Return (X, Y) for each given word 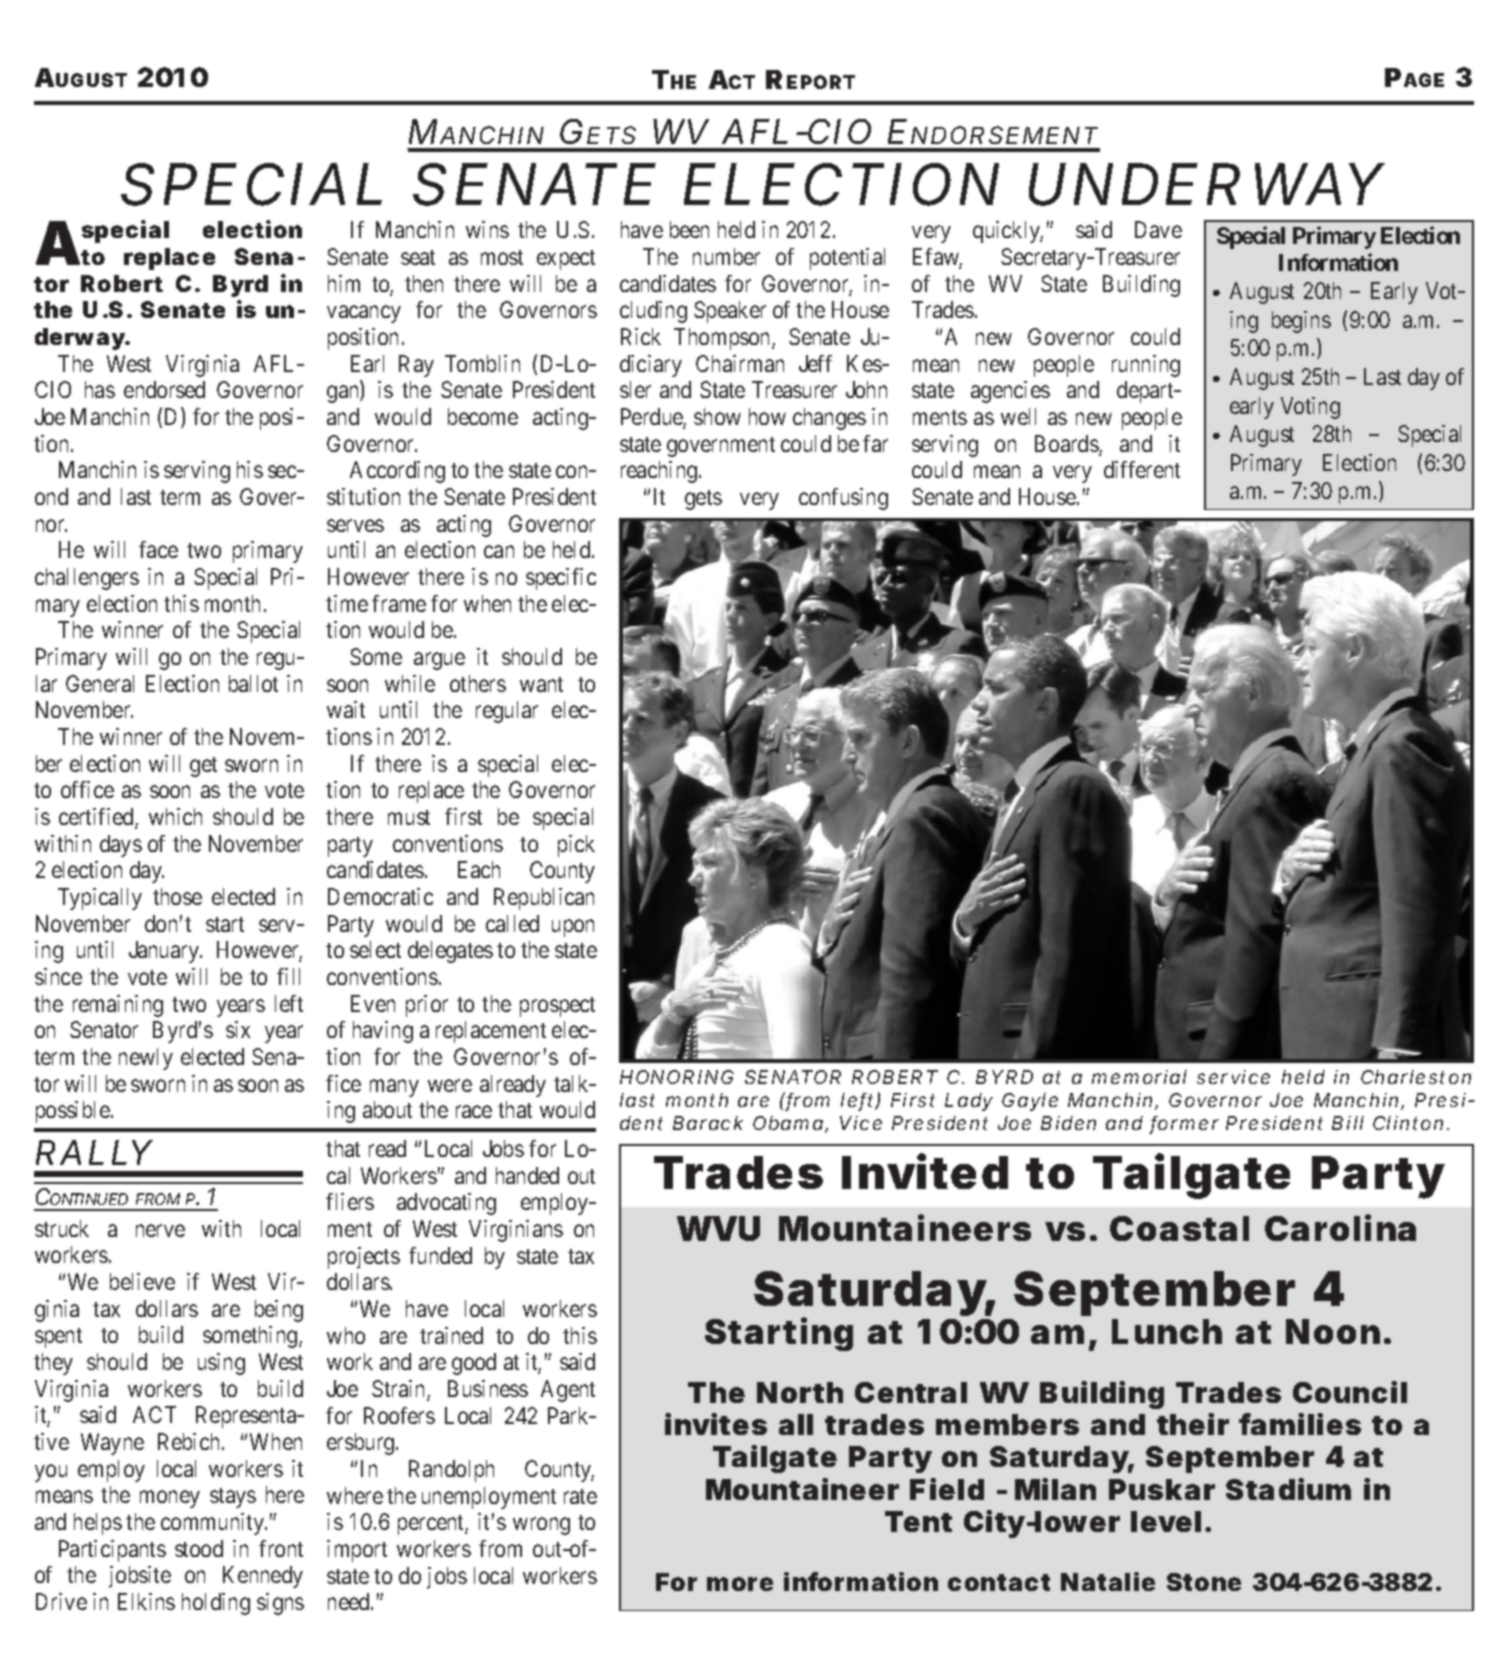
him (344, 283)
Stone (1204, 1582)
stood (199, 1548)
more (740, 1584)
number (726, 256)
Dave (1158, 229)
